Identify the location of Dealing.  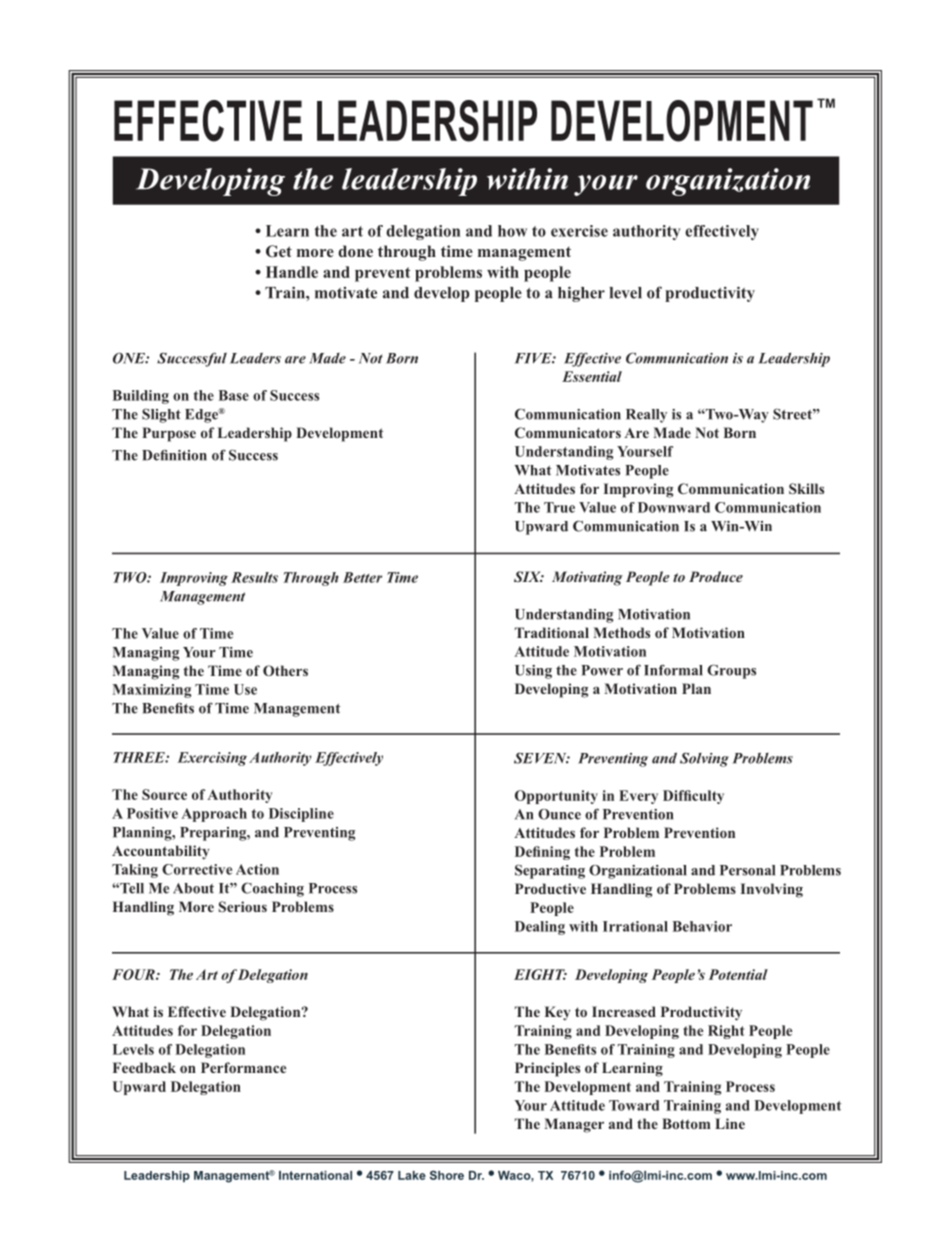
(540, 928).
